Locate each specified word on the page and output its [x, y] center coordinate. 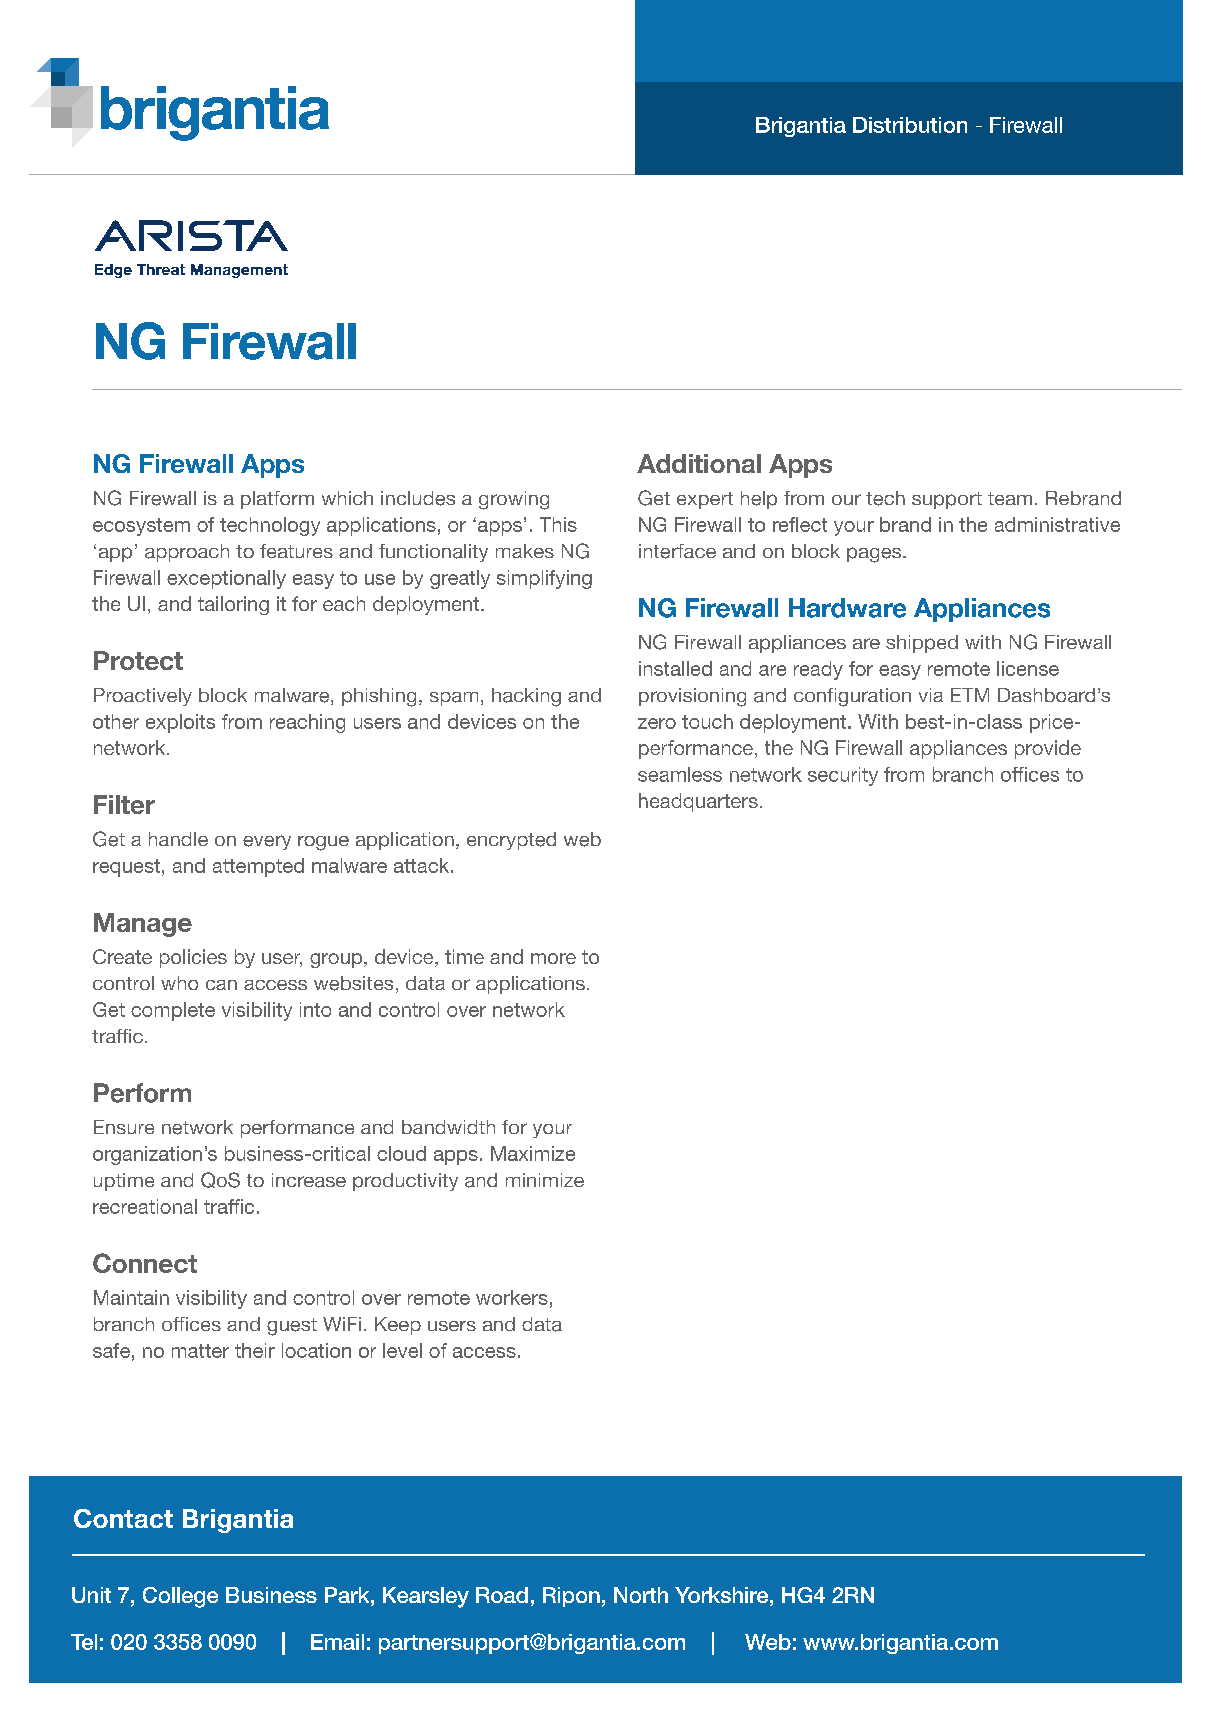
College [180, 1597]
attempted [258, 867]
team [1010, 498]
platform [277, 500]
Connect [145, 1263]
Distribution [910, 125]
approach [187, 553]
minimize [545, 1180]
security [843, 776]
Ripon [571, 1597]
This [558, 524]
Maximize [533, 1153]
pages [875, 555]
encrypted [511, 841]
